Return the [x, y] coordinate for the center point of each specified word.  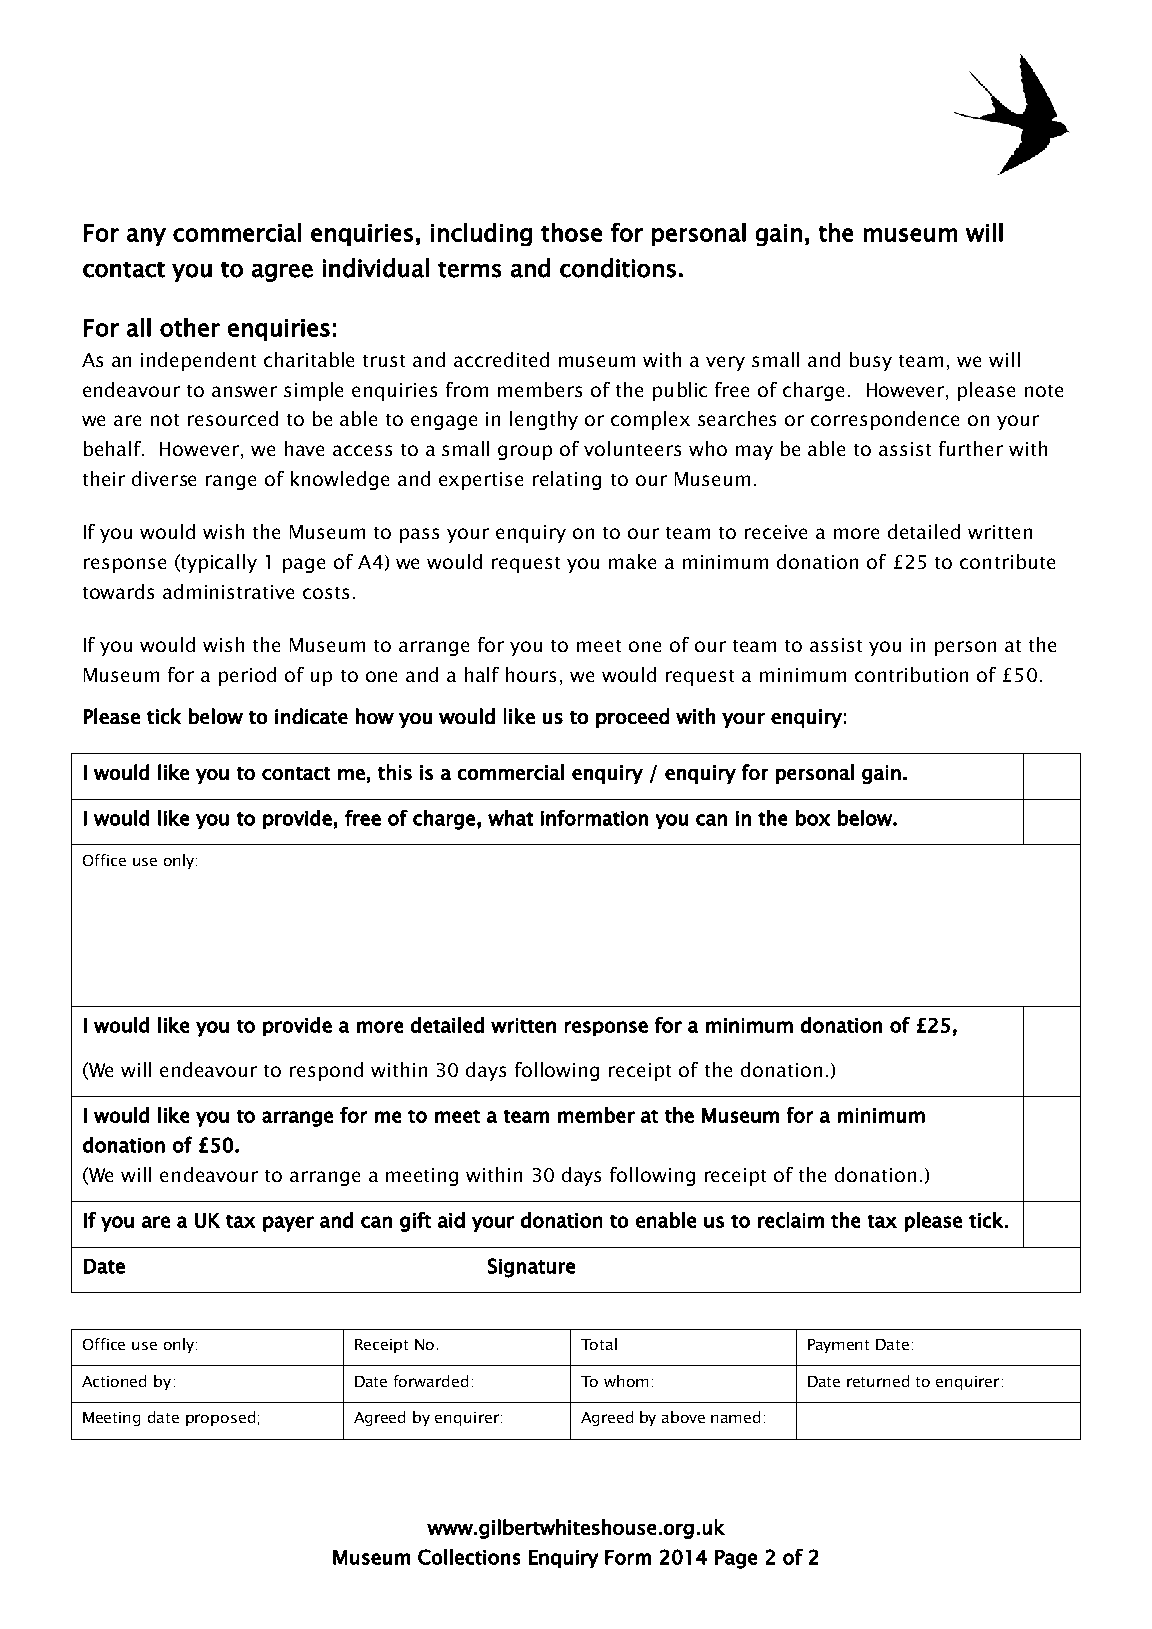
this [395, 772]
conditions [618, 268]
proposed [220, 1418]
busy [871, 361]
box [813, 818]
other [190, 327]
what [510, 818]
